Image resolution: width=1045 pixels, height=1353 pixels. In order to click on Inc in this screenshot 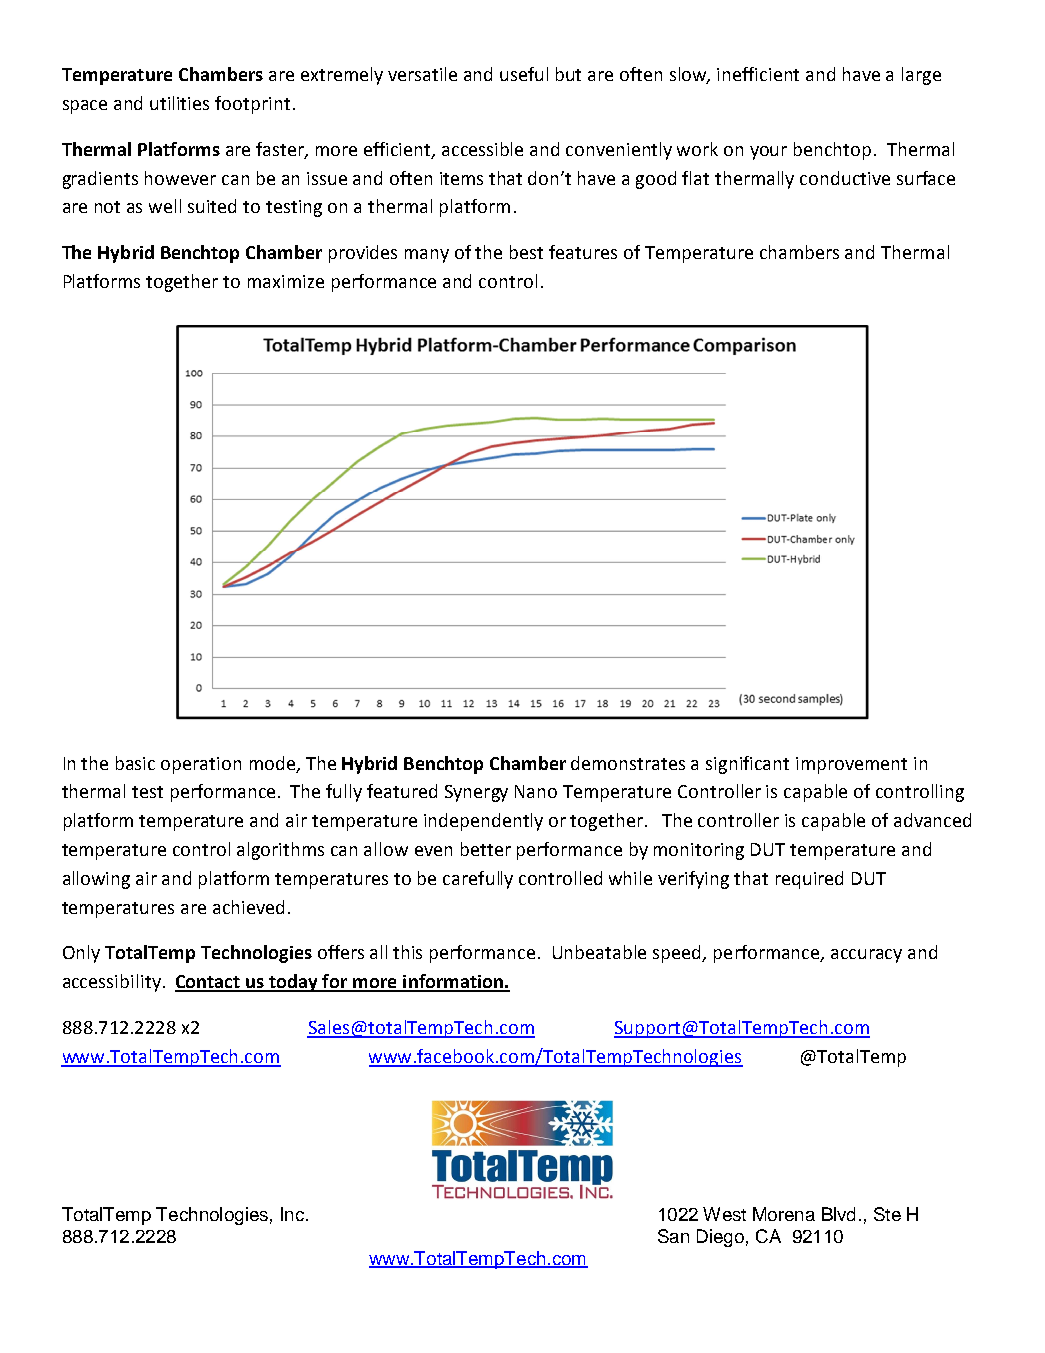, I will do `click(292, 1214)`.
